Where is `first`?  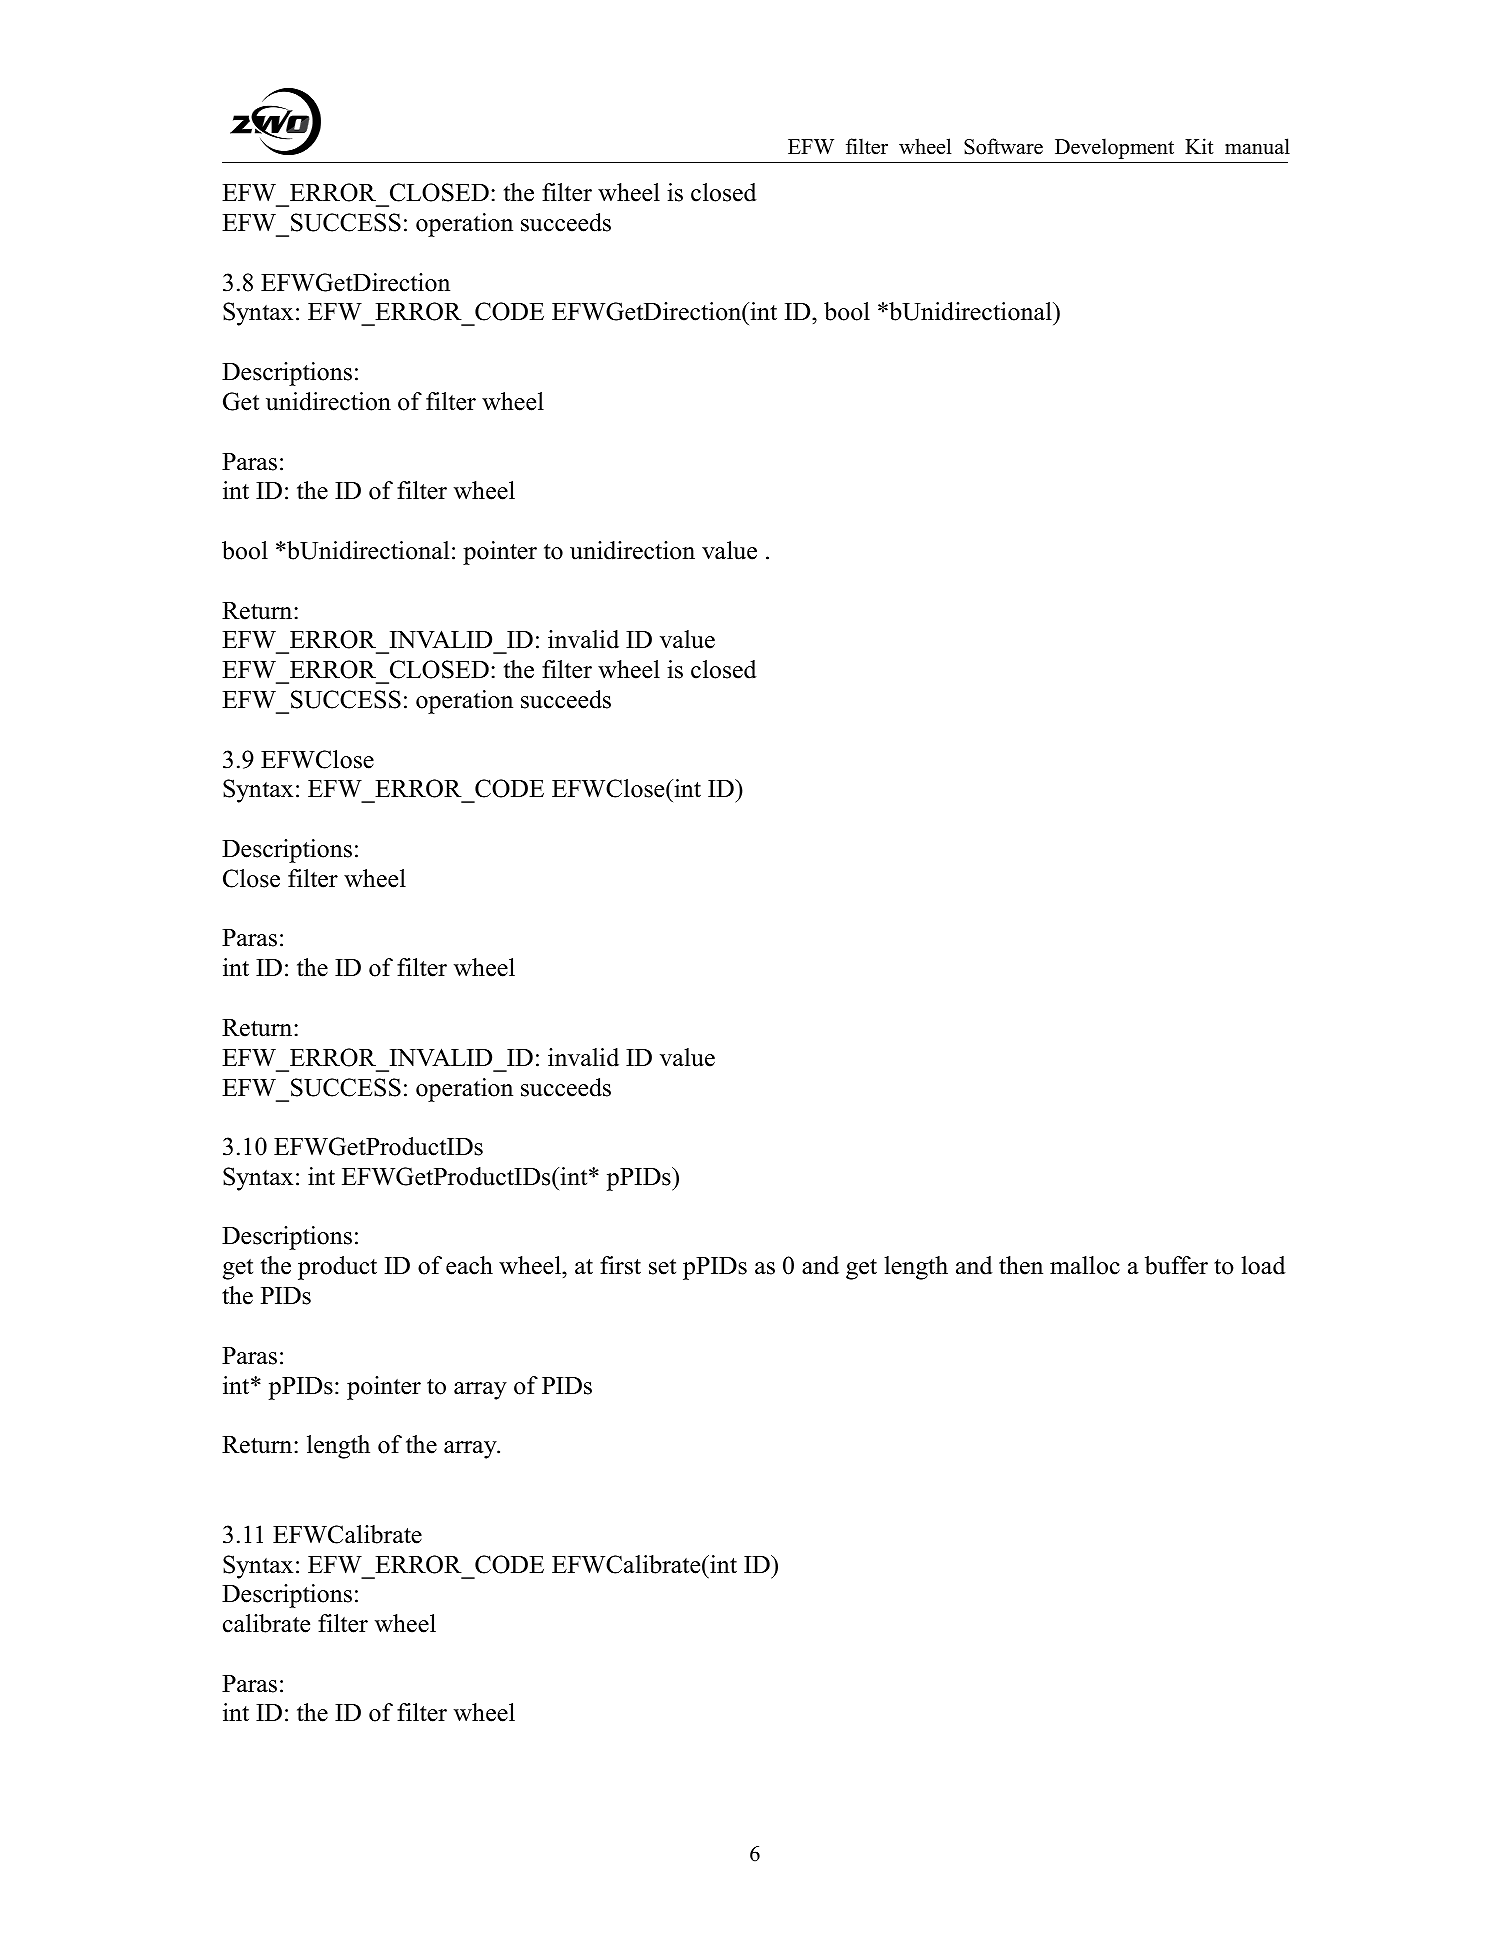
first is located at coordinates (620, 1265).
